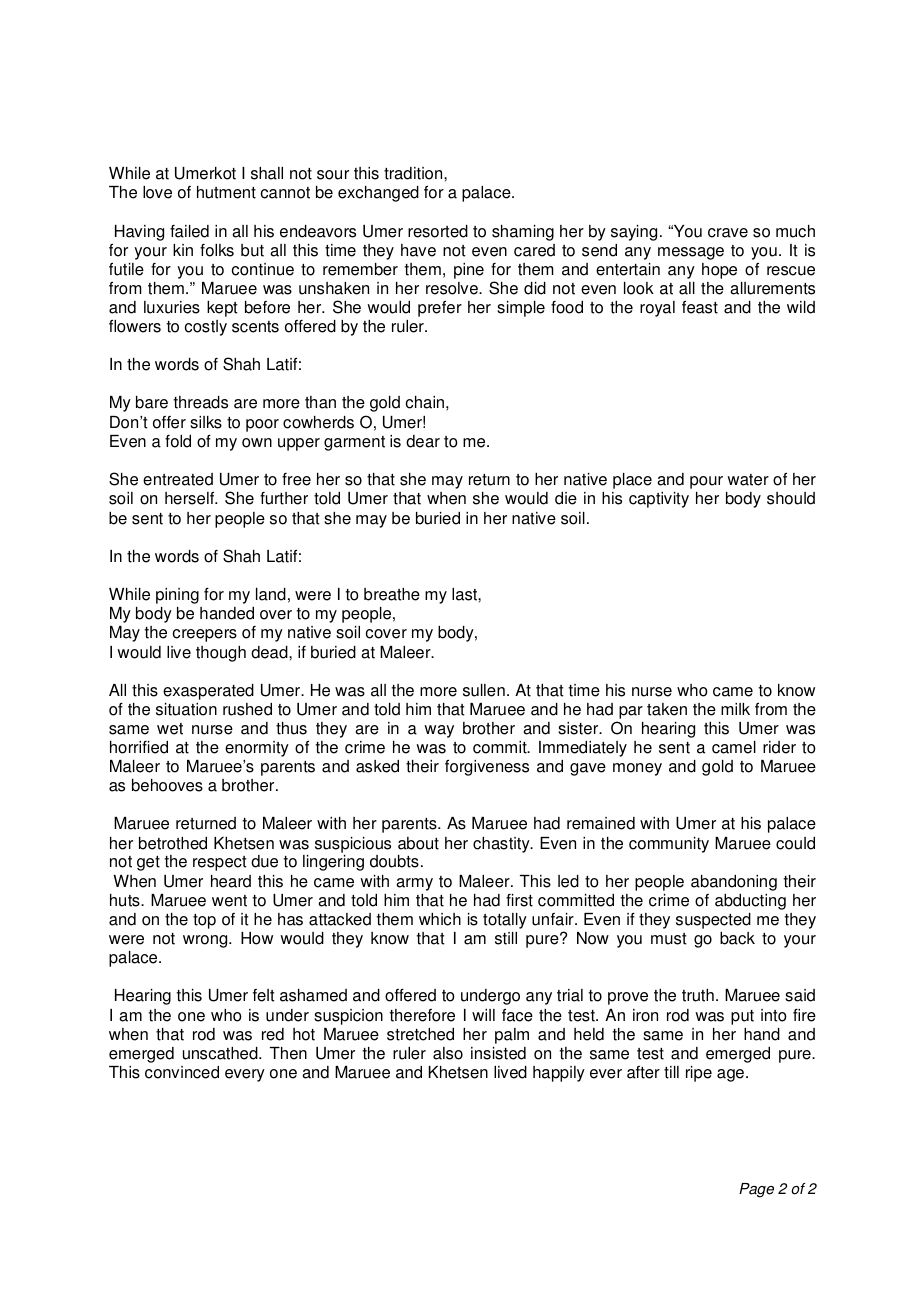  I want to click on pour, so click(706, 482).
